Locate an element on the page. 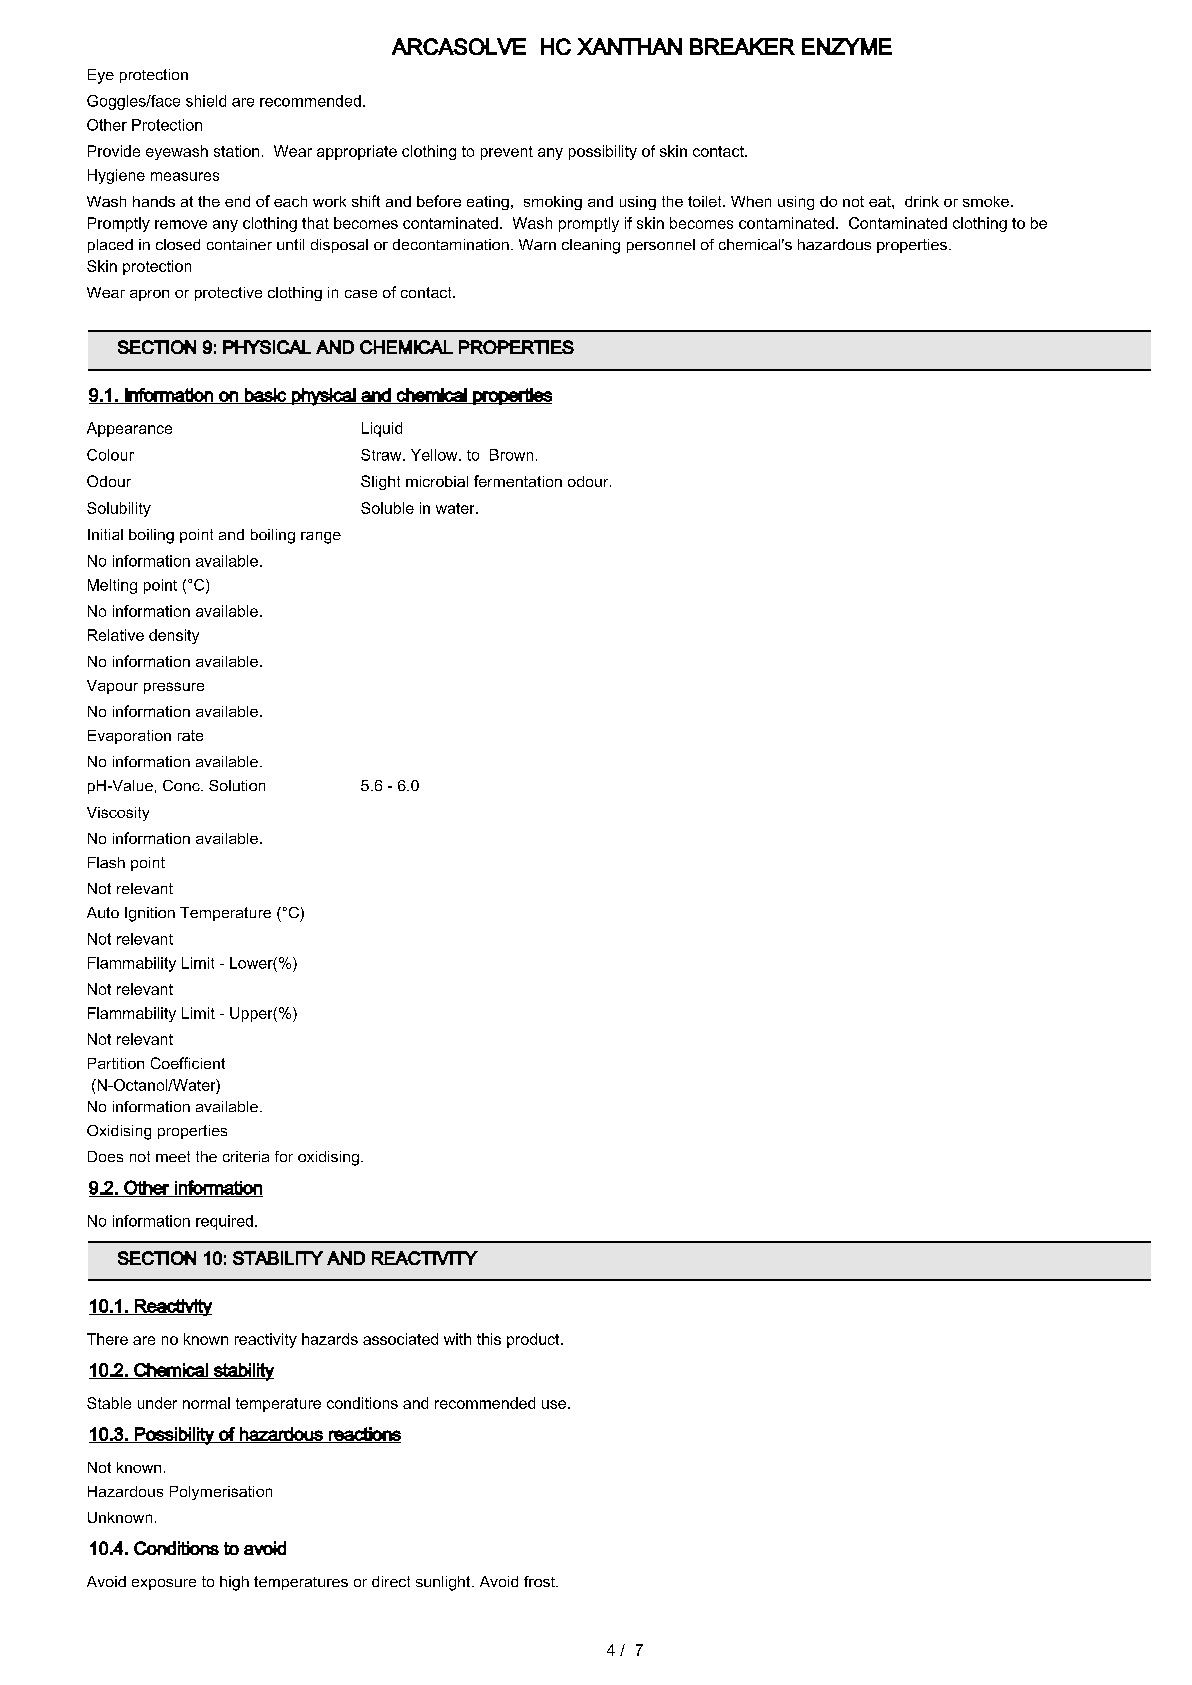 The image size is (1192, 1685). product is located at coordinates (534, 1340).
